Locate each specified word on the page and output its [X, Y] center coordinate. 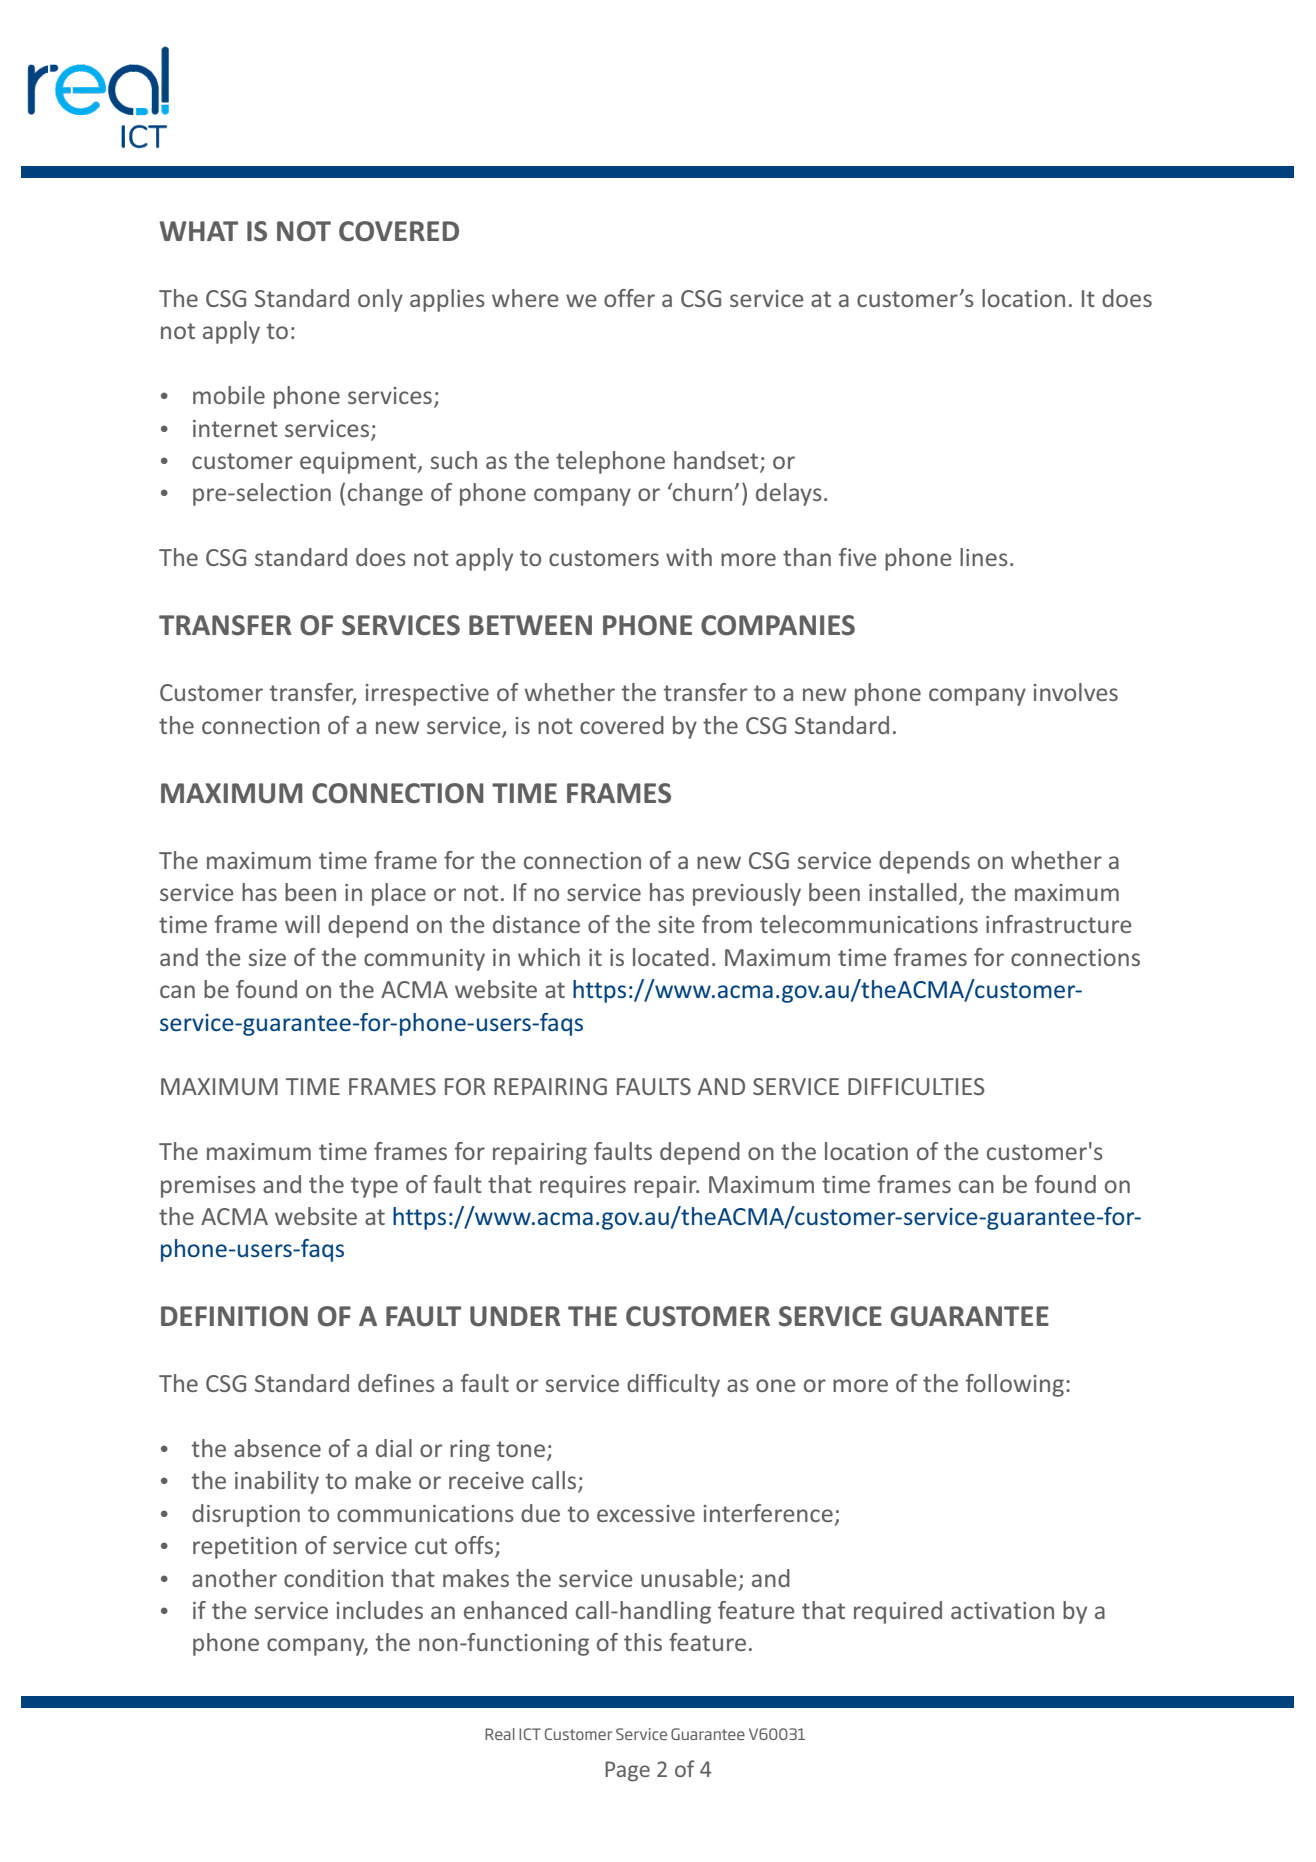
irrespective [427, 695]
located [671, 957]
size [267, 957]
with [689, 557]
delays [789, 494]
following [1015, 1385]
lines [984, 557]
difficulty [673, 1385]
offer [629, 298]
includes [380, 1610]
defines [396, 1383]
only [380, 300]
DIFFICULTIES [916, 1086]
